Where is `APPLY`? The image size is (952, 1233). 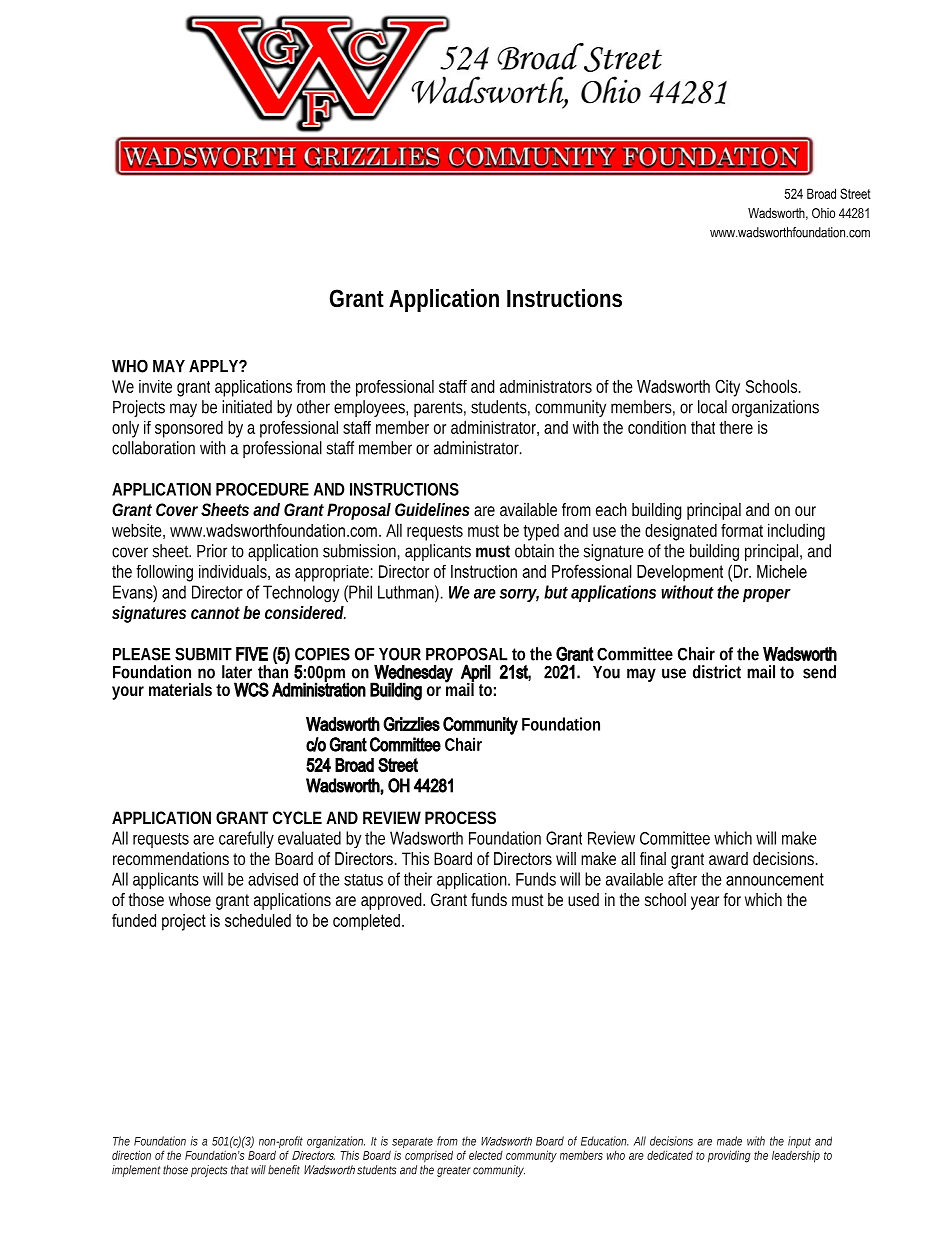
APPLY is located at coordinates (213, 366).
